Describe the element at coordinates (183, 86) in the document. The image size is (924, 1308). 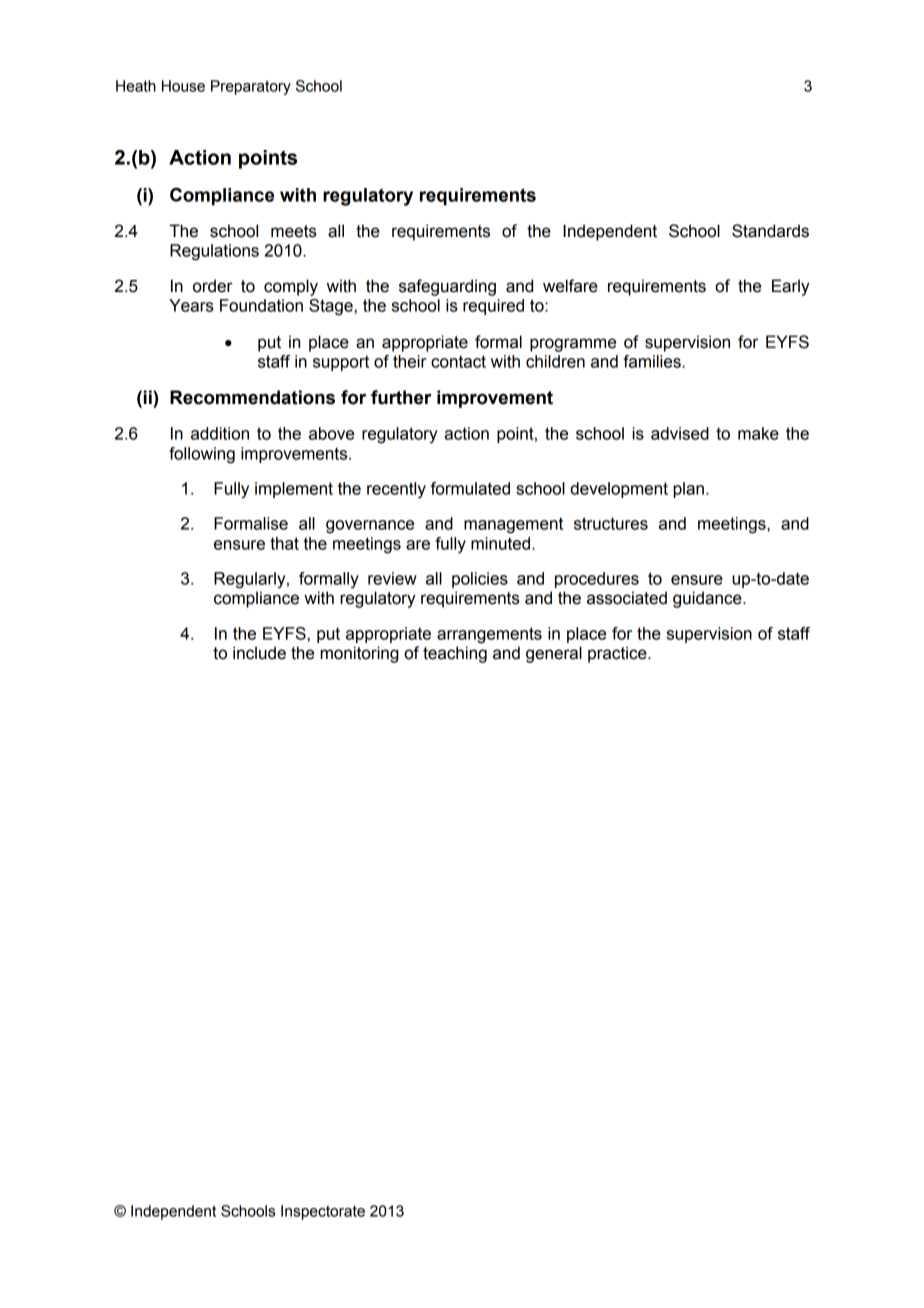
I see `House` at that location.
